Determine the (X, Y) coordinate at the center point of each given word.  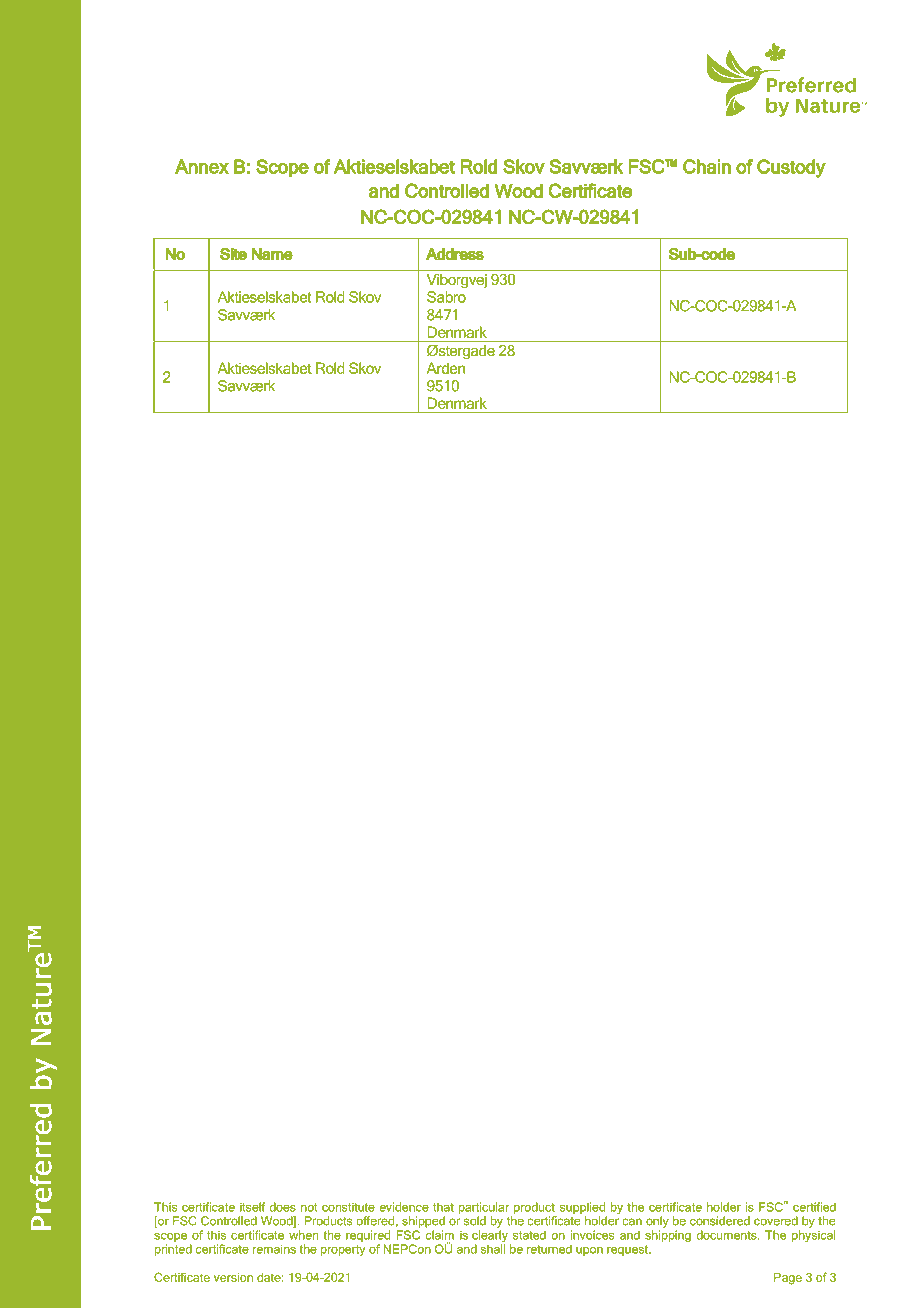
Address (455, 254)
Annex (202, 166)
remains (274, 1249)
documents (727, 1235)
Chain (707, 166)
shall (493, 1249)
